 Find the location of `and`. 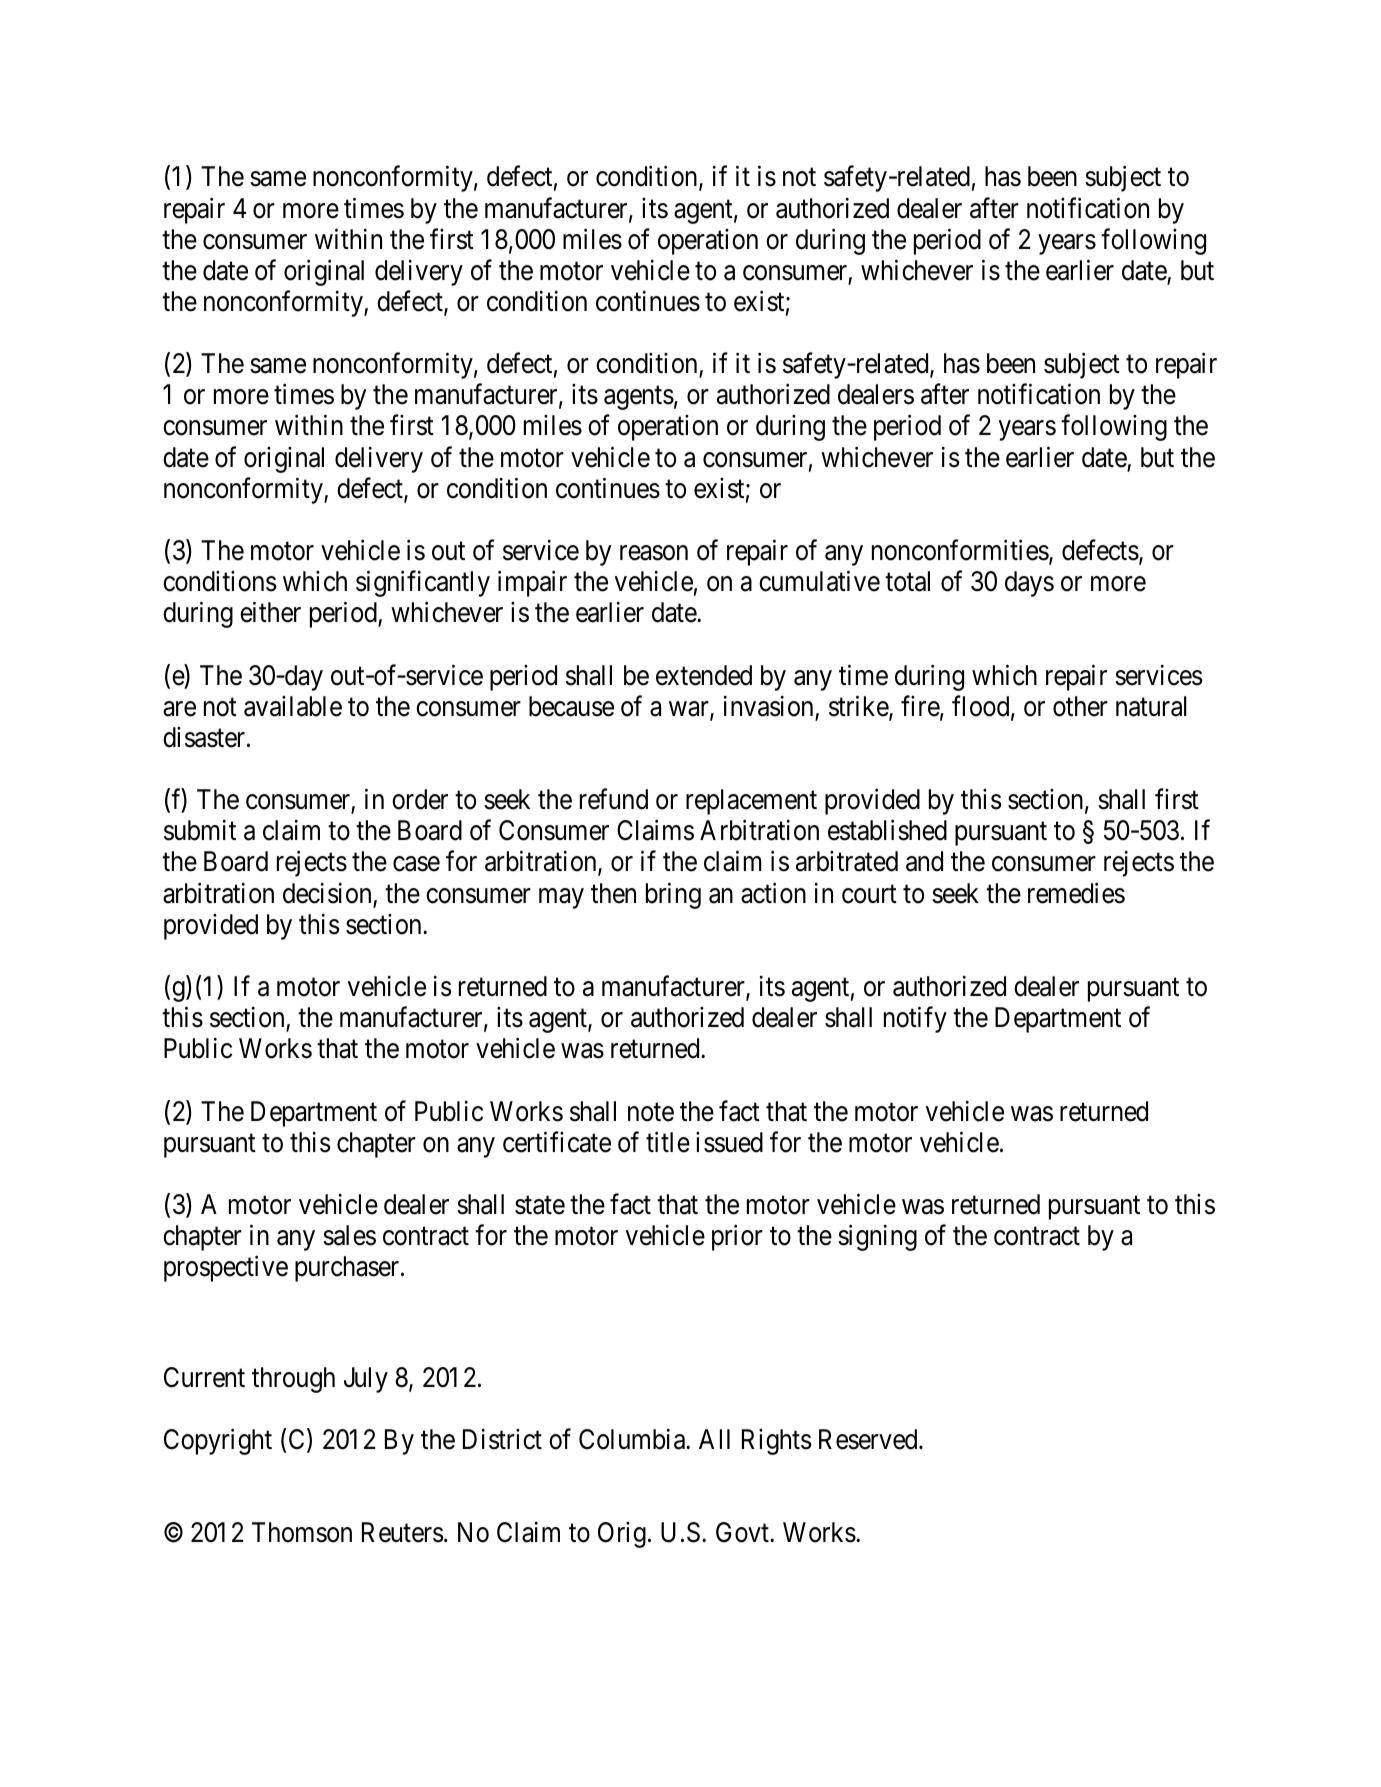

and is located at coordinates (924, 861).
